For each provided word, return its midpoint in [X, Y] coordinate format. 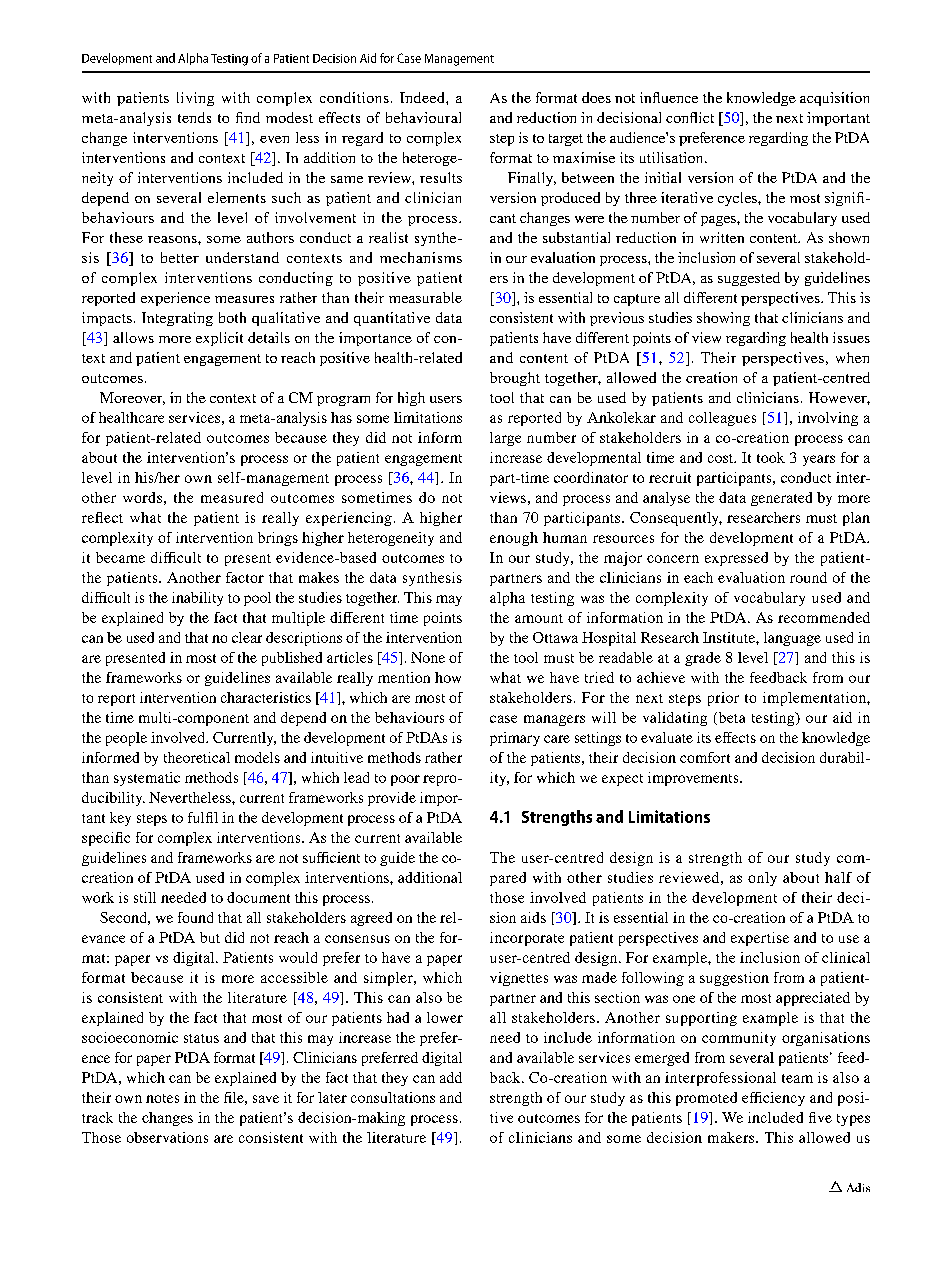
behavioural [423, 117]
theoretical [197, 757]
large [505, 439]
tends [194, 117]
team [797, 1078]
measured [232, 497]
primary [515, 739]
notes [162, 1098]
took [771, 457]
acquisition [834, 99]
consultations [393, 1097]
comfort [705, 757]
